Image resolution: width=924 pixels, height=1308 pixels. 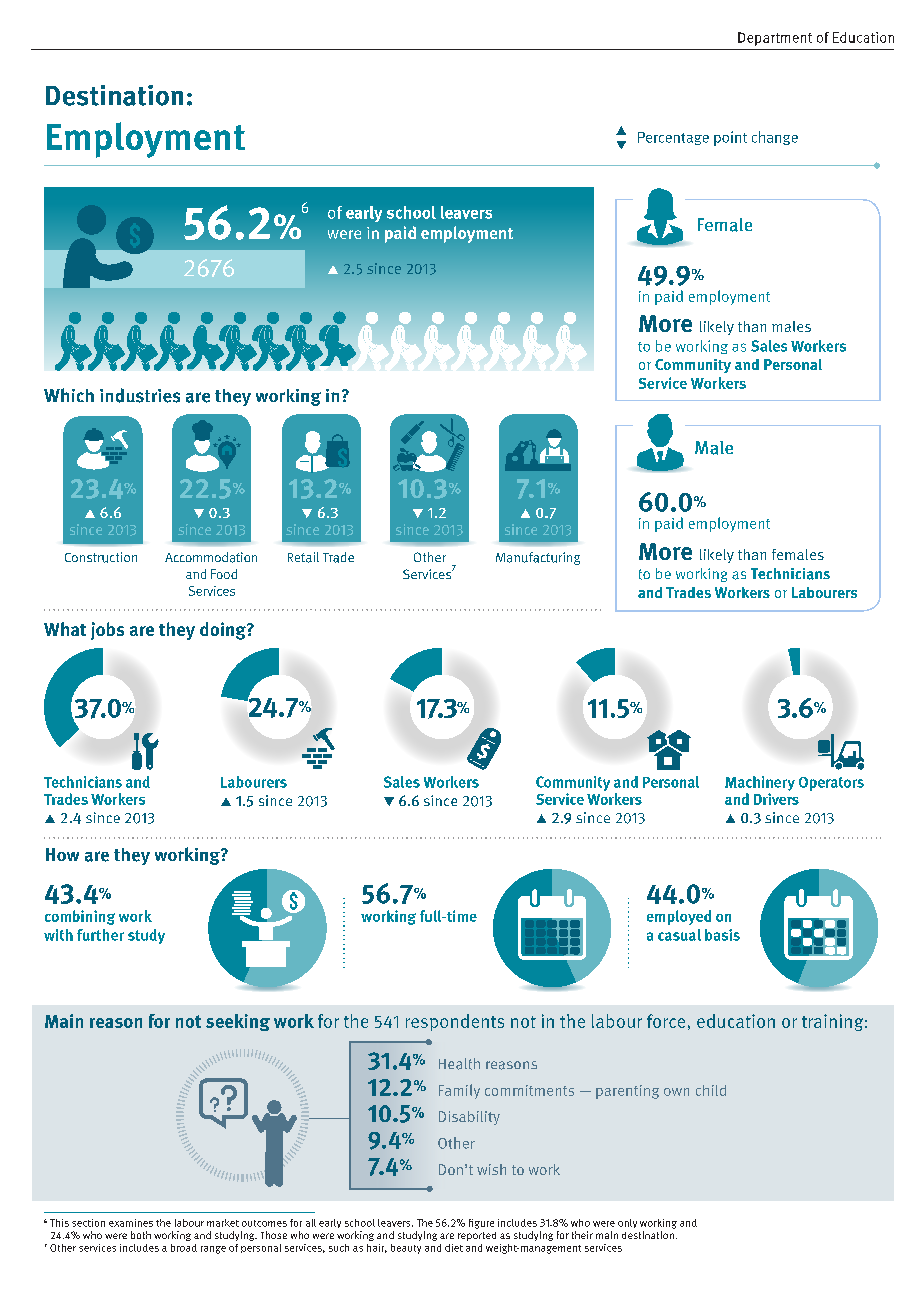 What do you see at coordinates (481, 1224) in the image?
I see `figure` at bounding box center [481, 1224].
